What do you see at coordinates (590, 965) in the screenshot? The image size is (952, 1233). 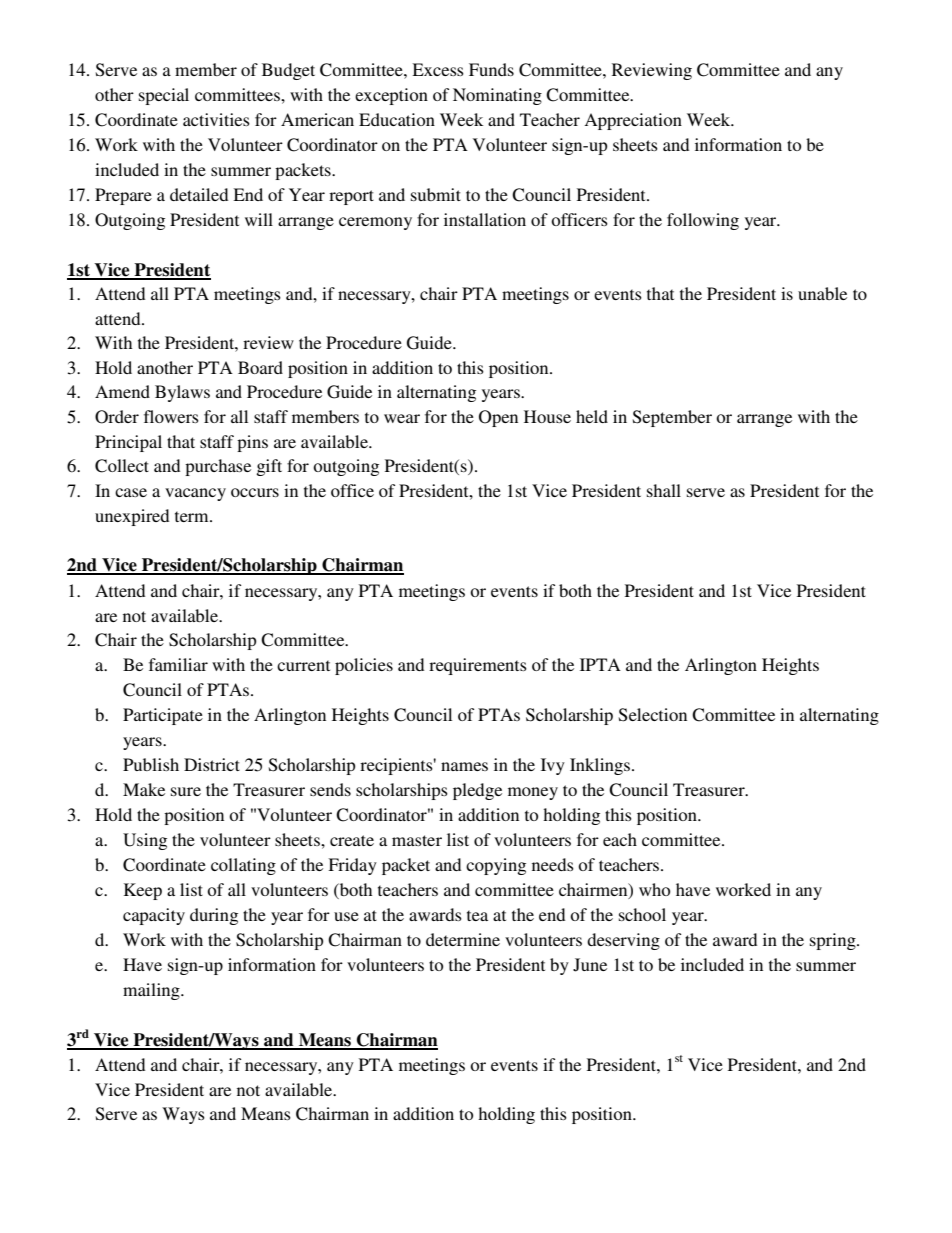 I see `June` at bounding box center [590, 965].
